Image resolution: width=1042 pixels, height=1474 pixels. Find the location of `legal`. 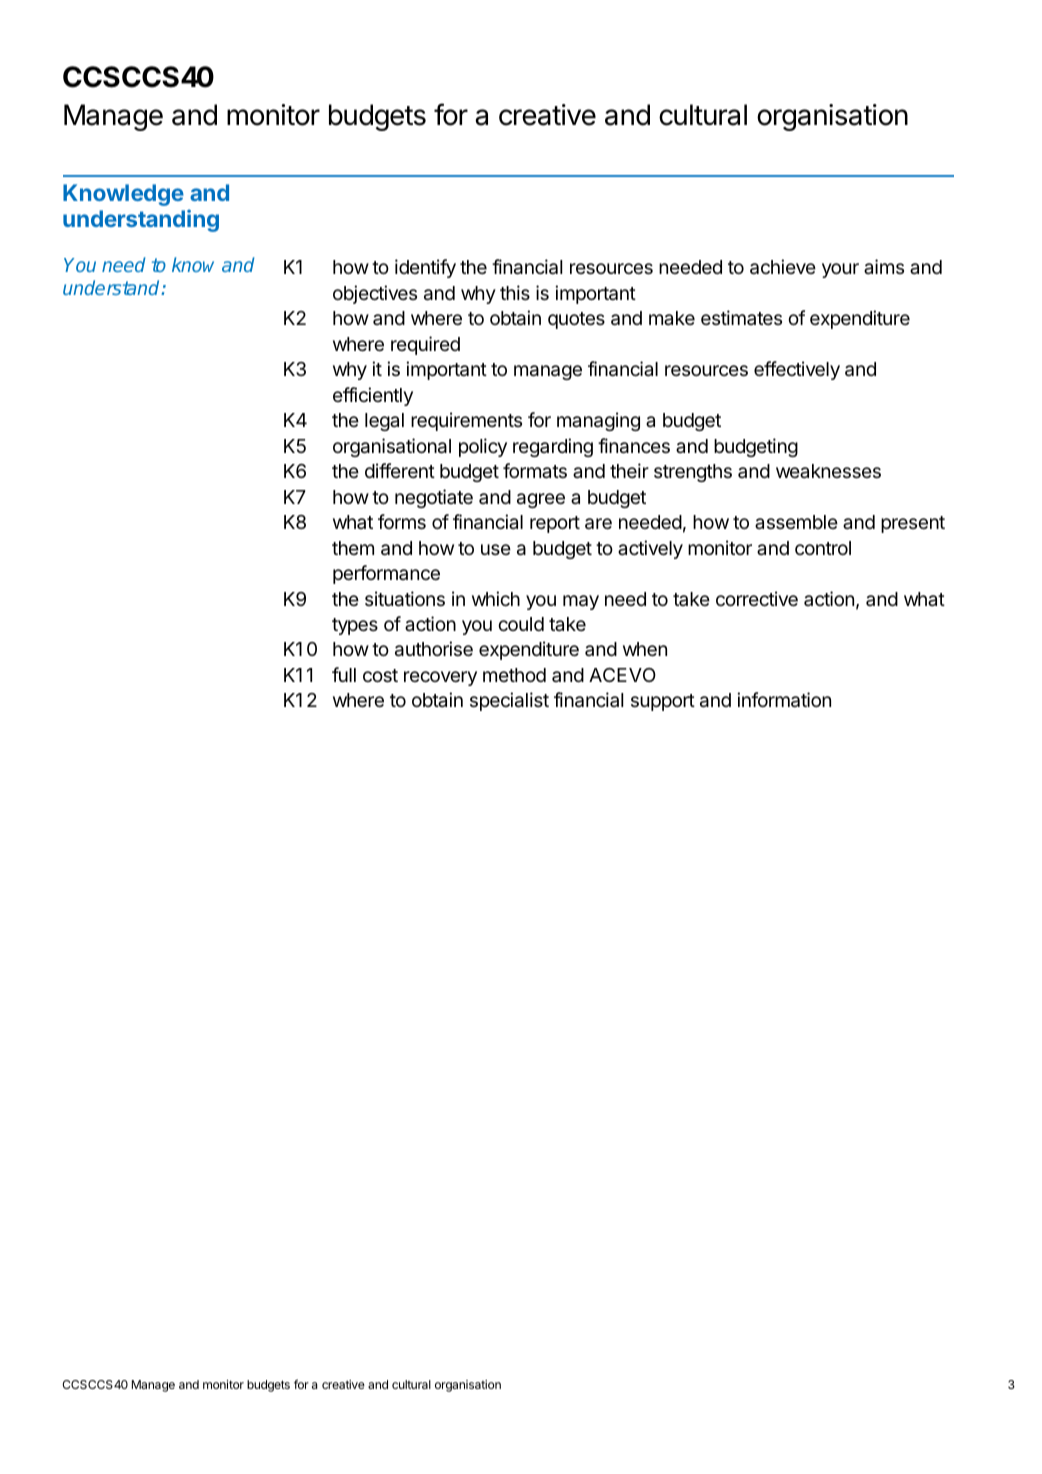

legal is located at coordinates (384, 422).
